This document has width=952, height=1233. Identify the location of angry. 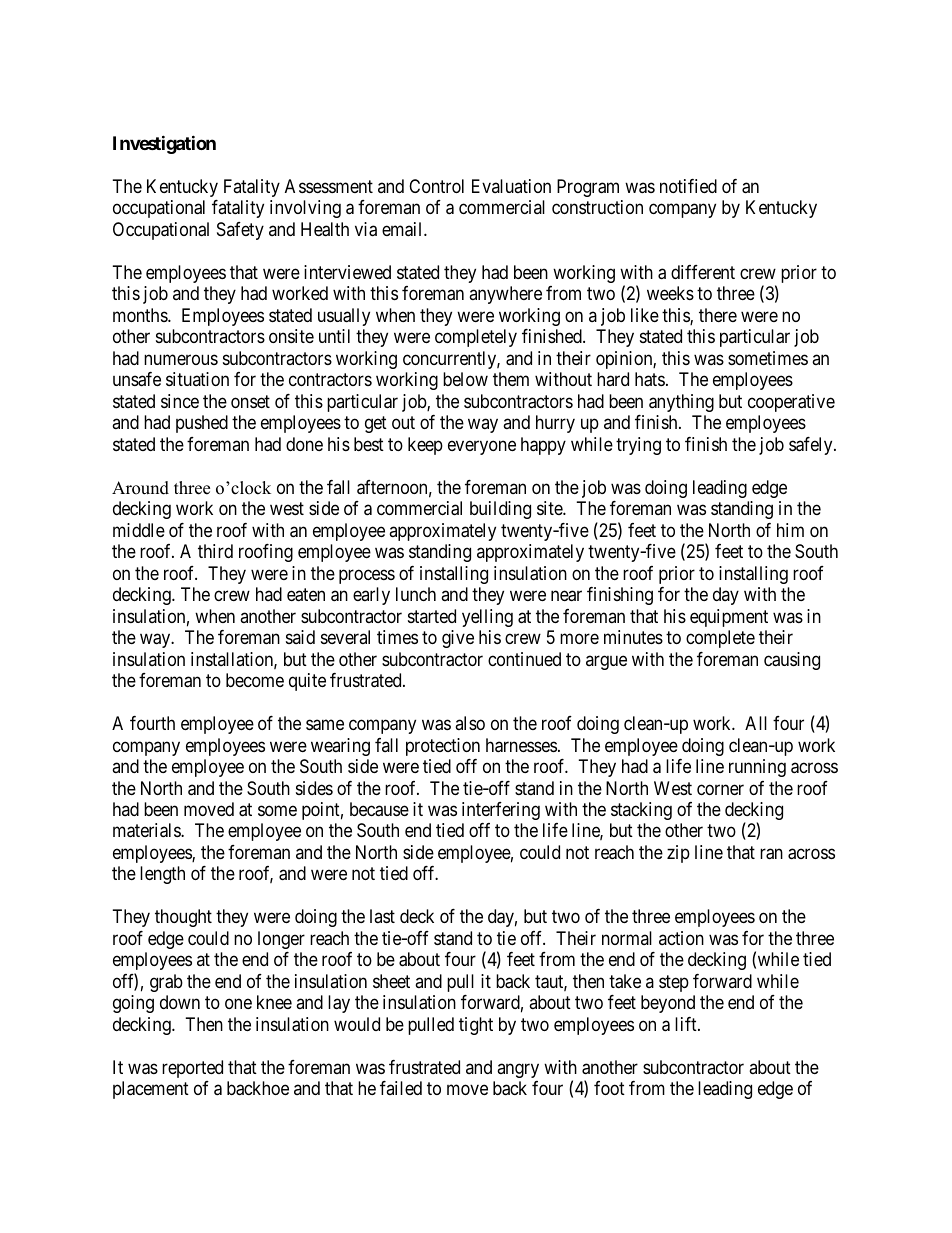
(518, 1070).
